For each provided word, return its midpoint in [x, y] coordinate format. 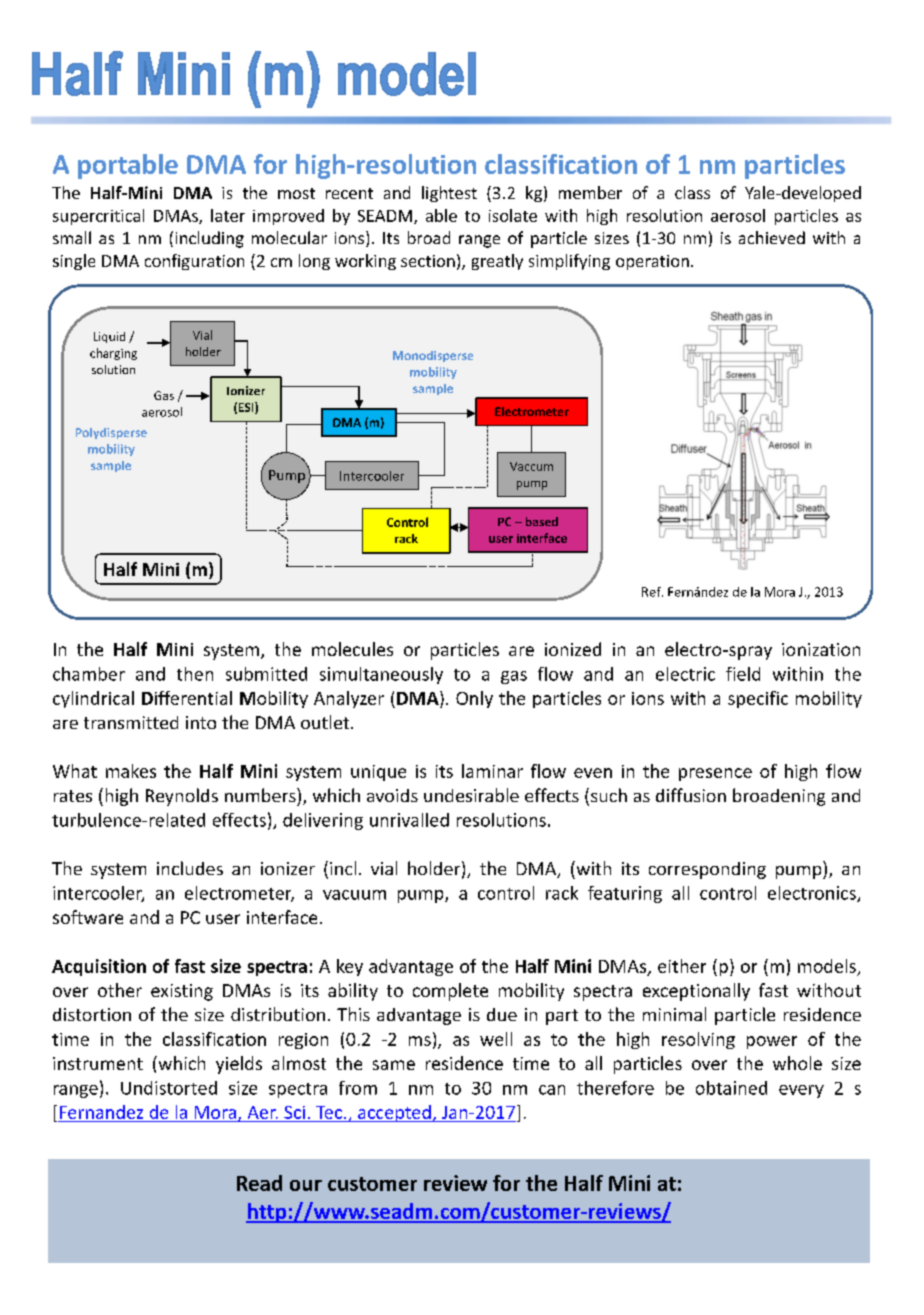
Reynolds [182, 797]
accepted [394, 1113]
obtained [731, 1088]
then [195, 674]
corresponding [707, 870]
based [542, 521]
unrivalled [409, 820]
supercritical [98, 217]
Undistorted [169, 1088]
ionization [821, 649]
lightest [449, 194]
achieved [772, 237]
